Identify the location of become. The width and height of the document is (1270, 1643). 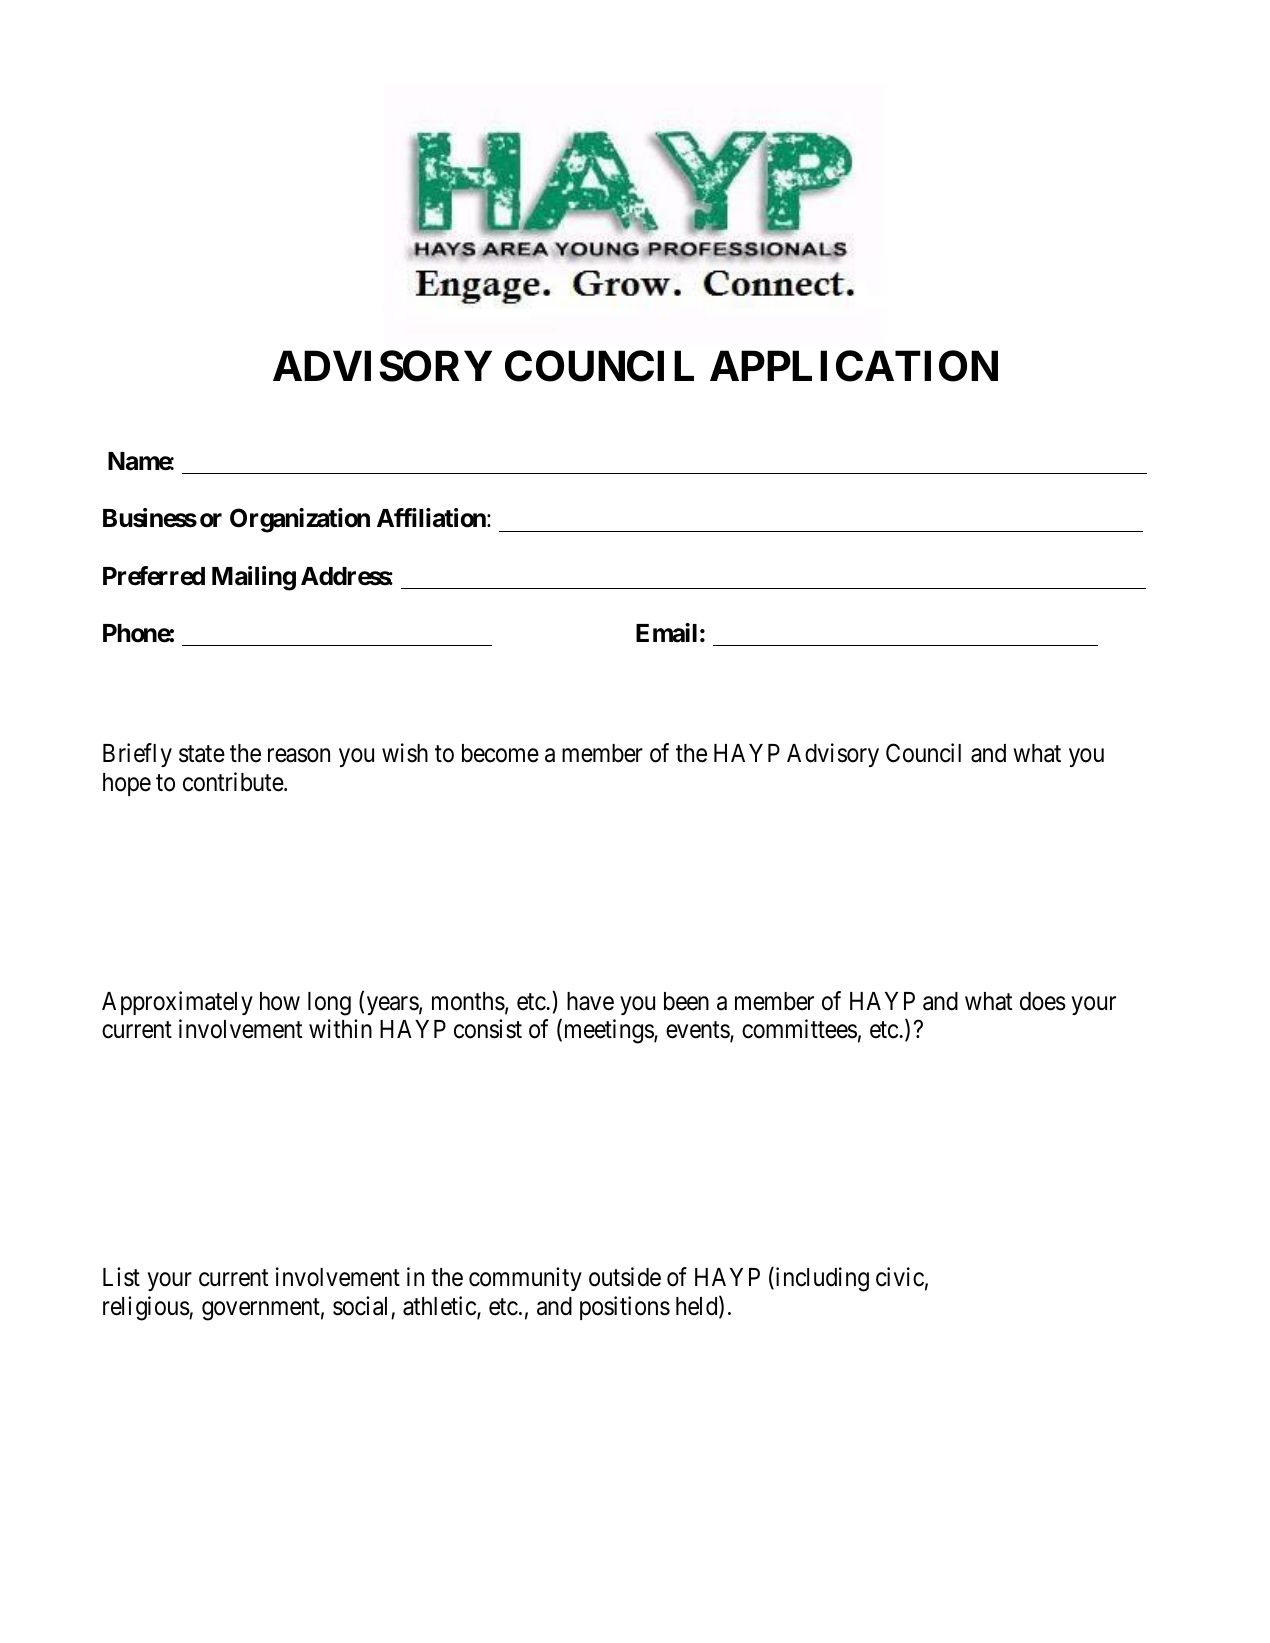
(500, 753).
